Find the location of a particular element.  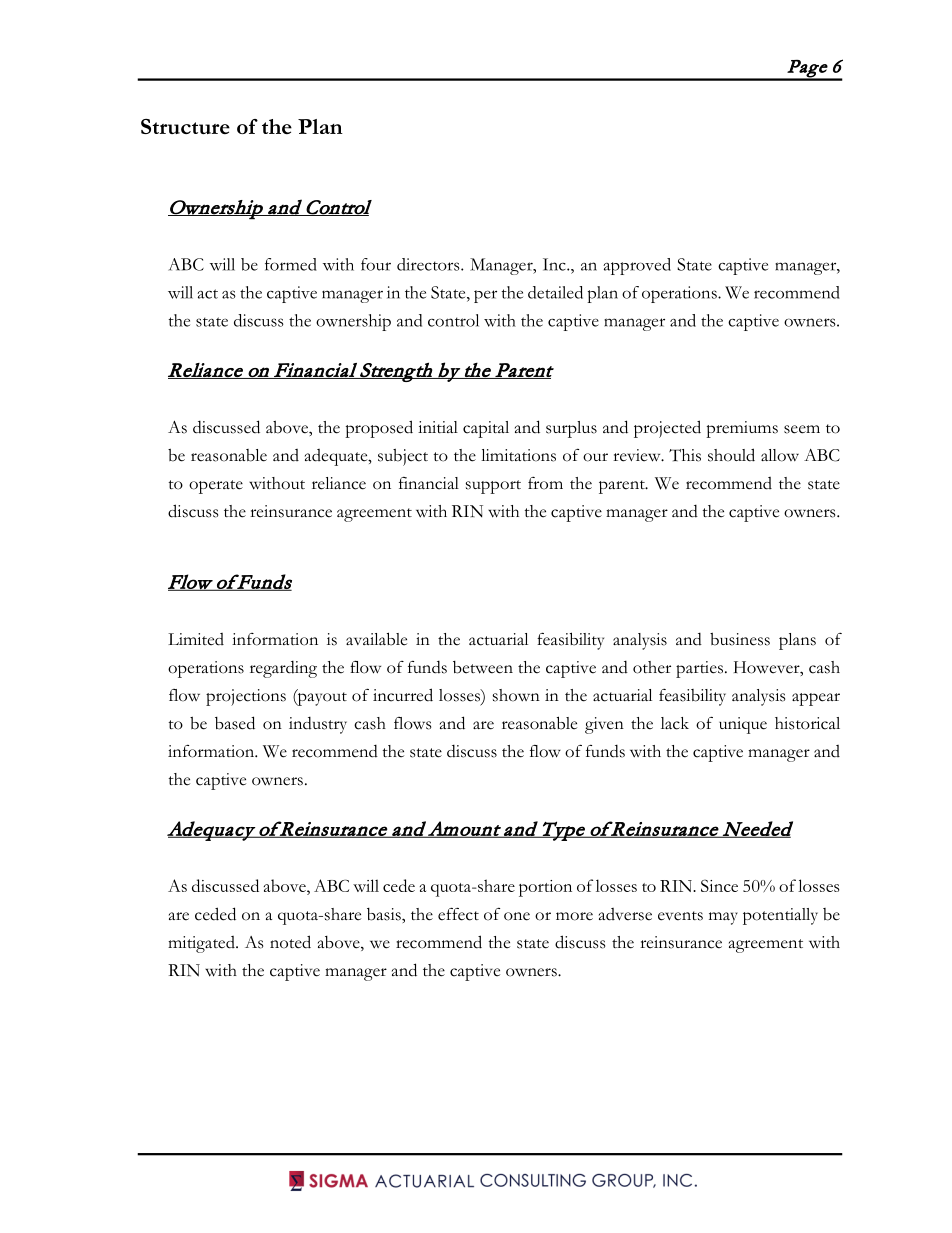

between is located at coordinates (483, 667).
